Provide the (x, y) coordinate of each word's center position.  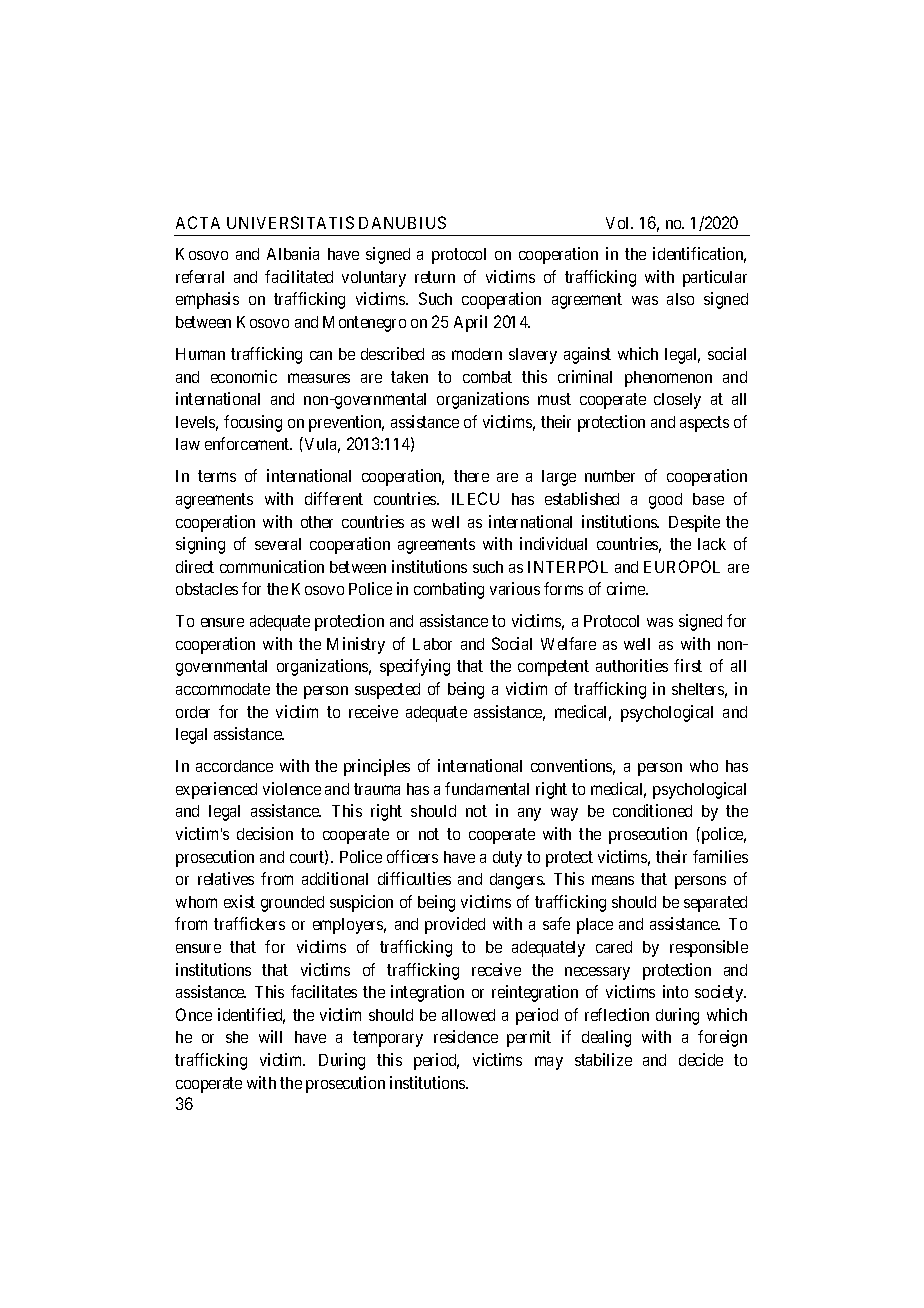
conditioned (652, 810)
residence (466, 1036)
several (278, 544)
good (665, 501)
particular (715, 278)
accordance (234, 766)
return (435, 277)
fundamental (487, 788)
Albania (293, 253)
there (471, 476)
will (270, 1036)
